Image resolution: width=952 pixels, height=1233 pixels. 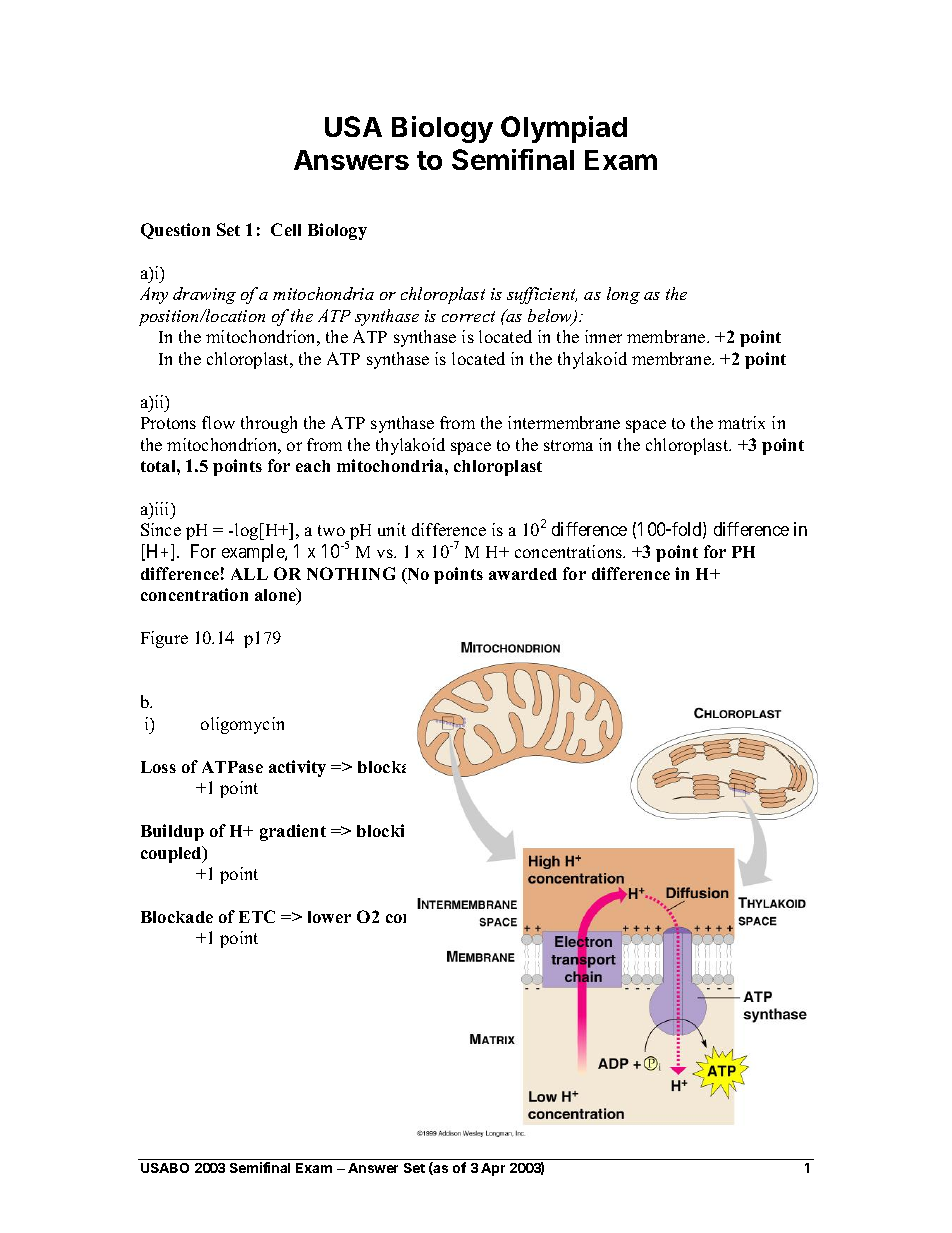 I want to click on Apr, so click(x=493, y=1169).
